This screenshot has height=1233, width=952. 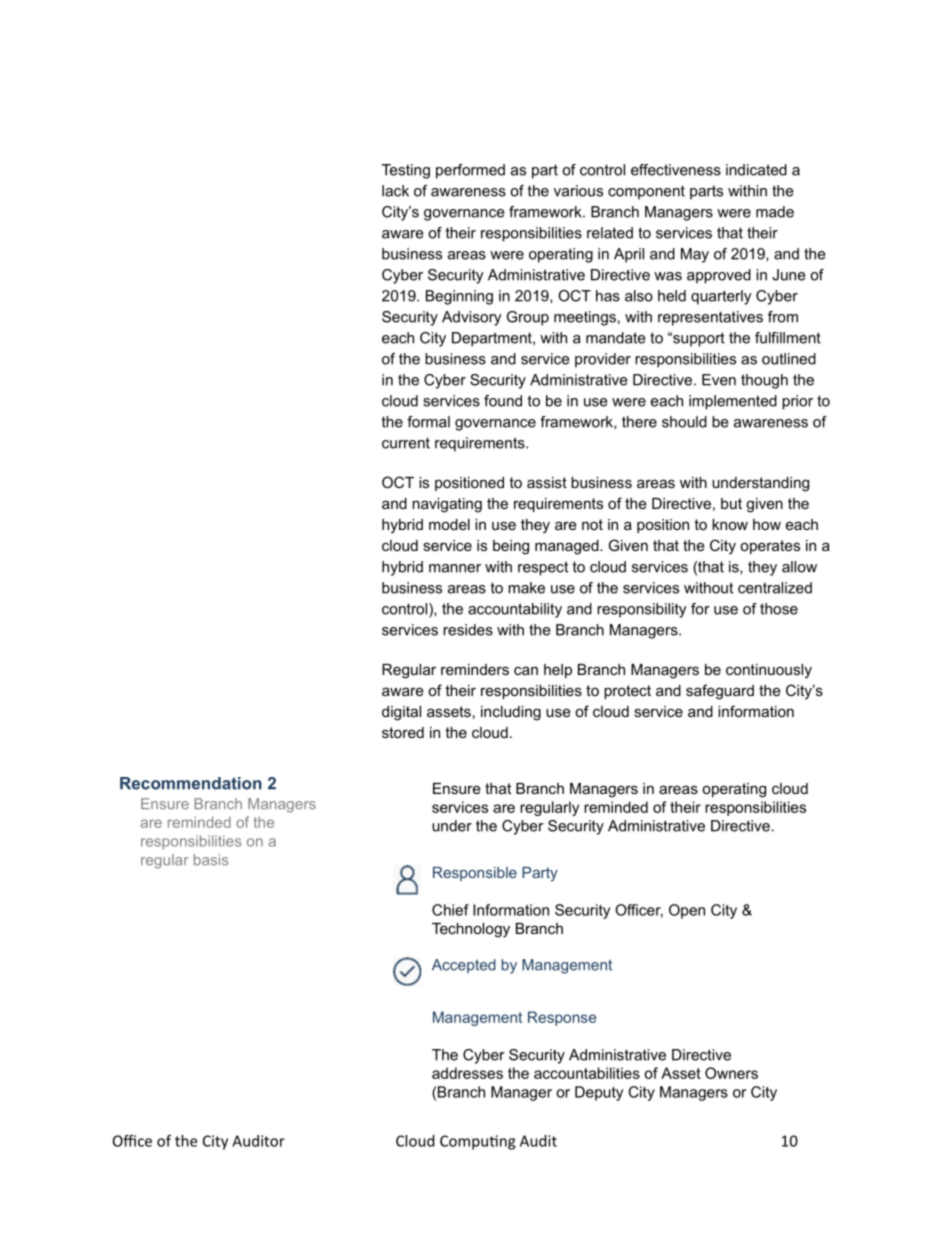 What do you see at coordinates (470, 171) in the screenshot?
I see `performed` at bounding box center [470, 171].
